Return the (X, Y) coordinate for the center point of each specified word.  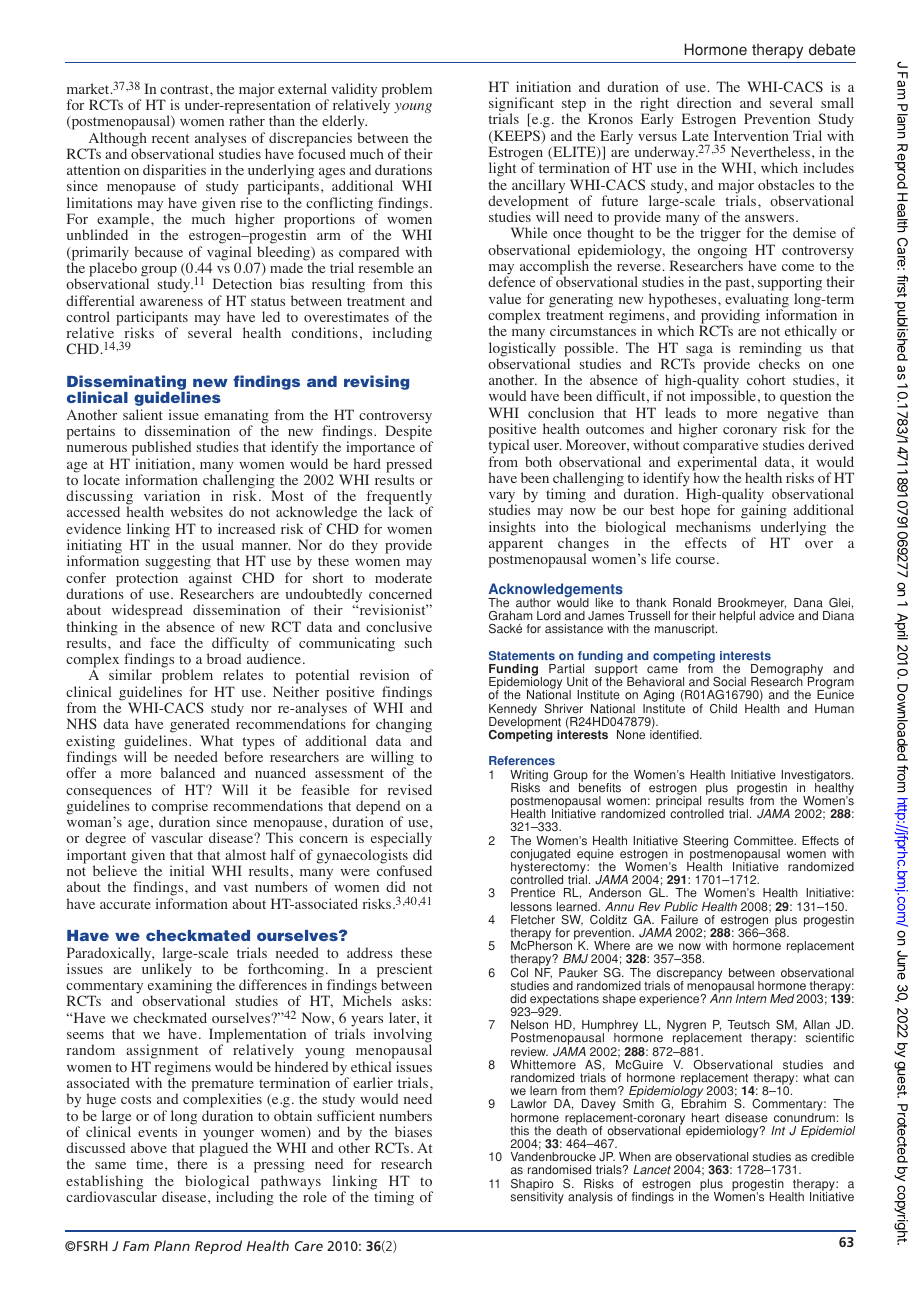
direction (704, 102)
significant (521, 105)
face (162, 642)
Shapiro (532, 1186)
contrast (185, 89)
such (418, 642)
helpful (737, 617)
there (192, 1163)
